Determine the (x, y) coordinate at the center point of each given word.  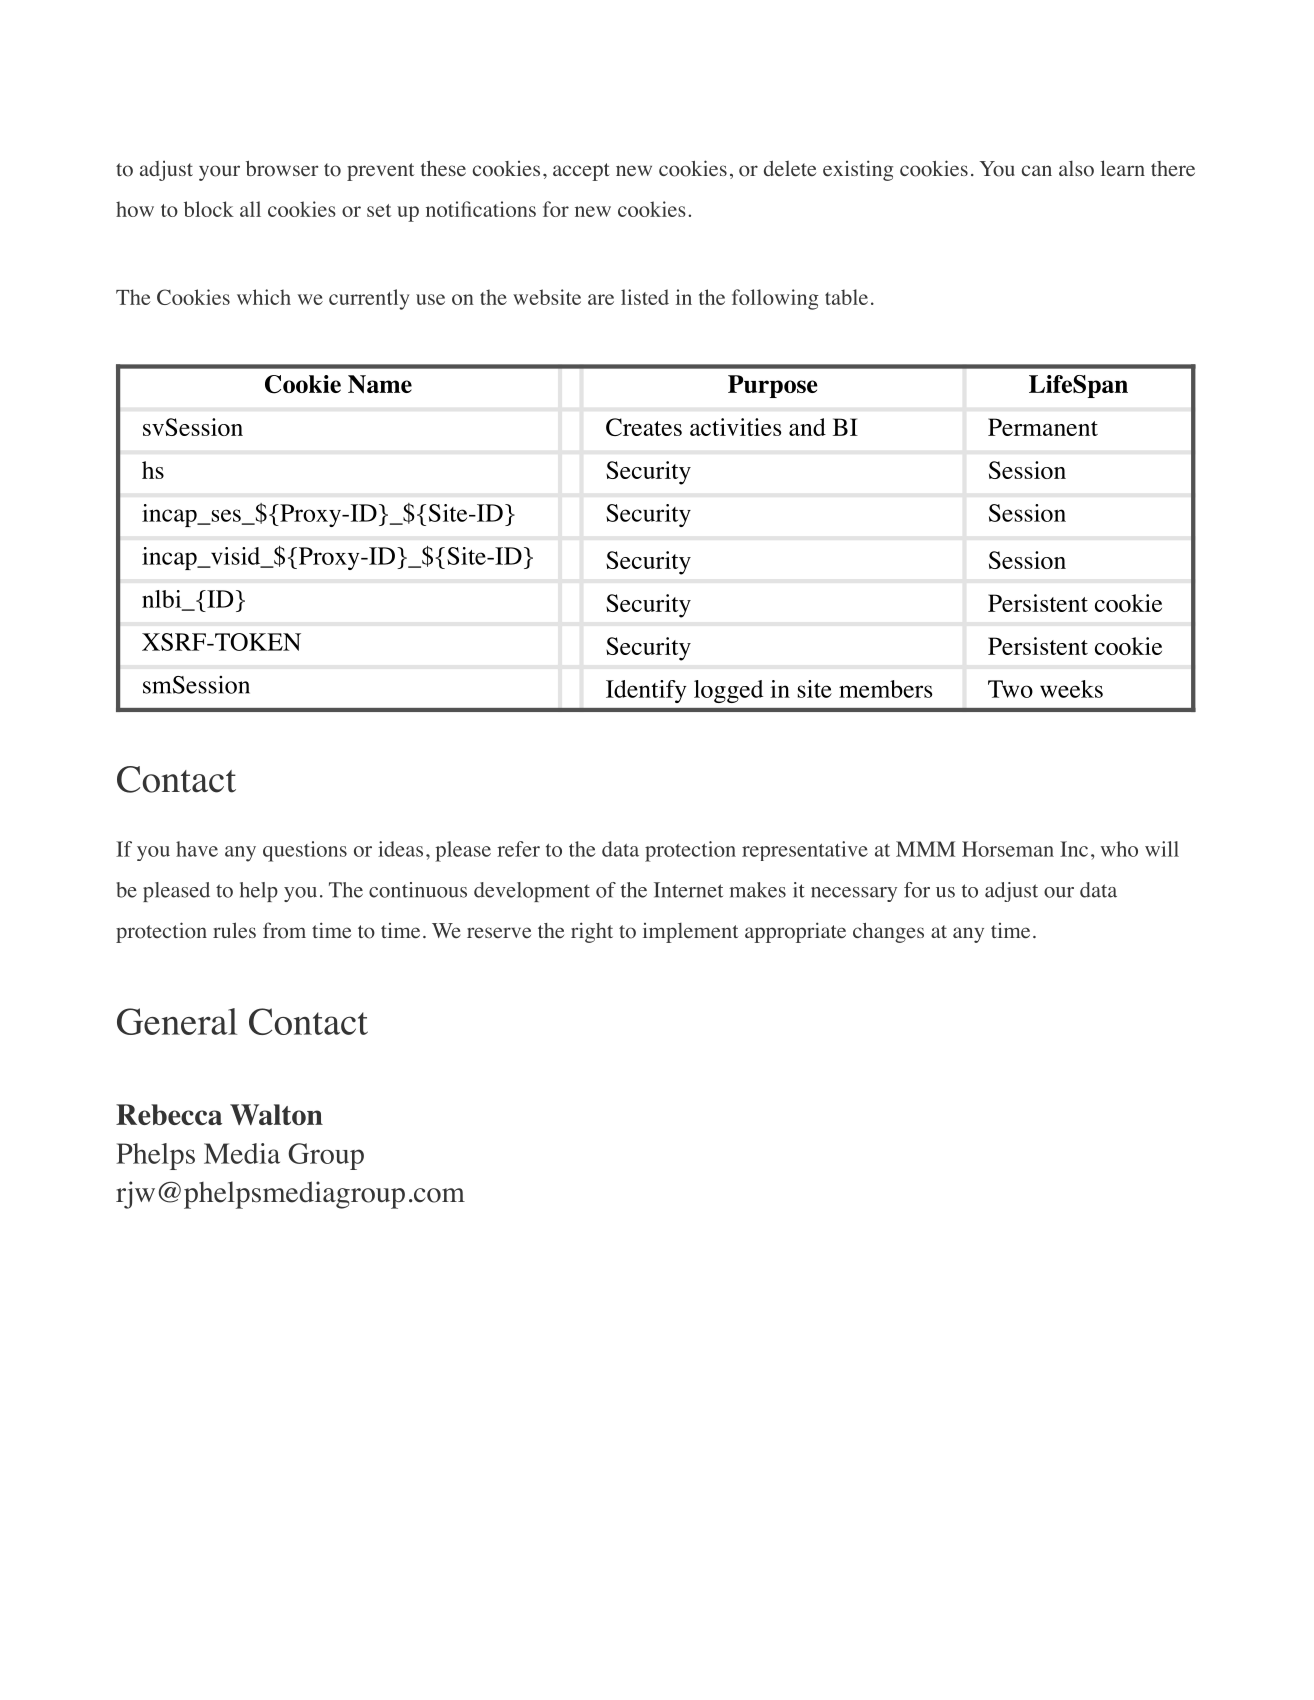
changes (888, 933)
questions (305, 851)
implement (691, 933)
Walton (276, 1114)
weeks (1071, 689)
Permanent (1043, 427)
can (1037, 170)
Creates (644, 427)
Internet (688, 890)
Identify (646, 691)
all (250, 209)
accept (581, 172)
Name (380, 384)
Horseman (1008, 849)
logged (728, 691)
